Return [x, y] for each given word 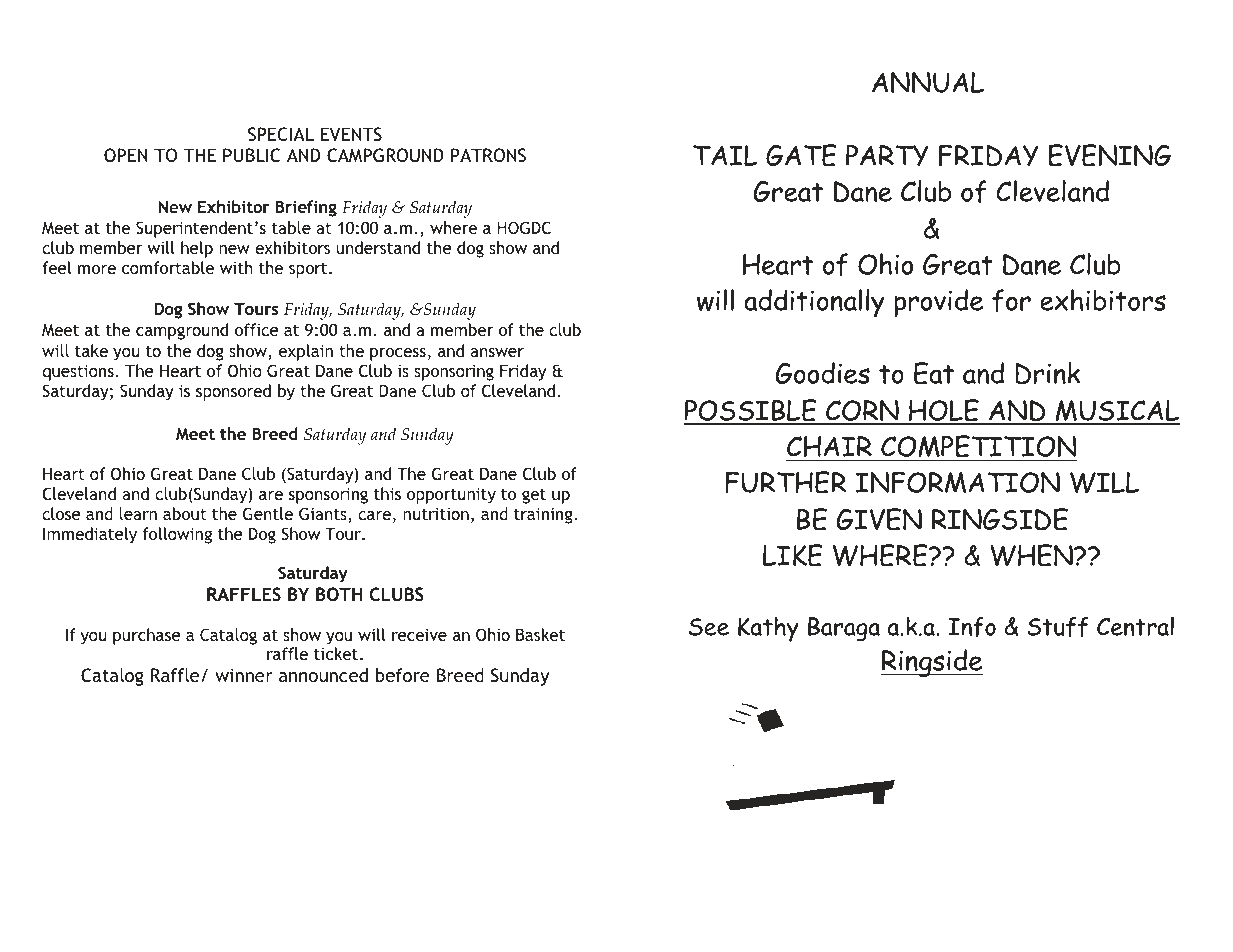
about [185, 513]
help [197, 249]
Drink [1047, 373]
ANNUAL [928, 82]
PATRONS [488, 155]
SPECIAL [281, 134]
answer [497, 352]
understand [378, 247]
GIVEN [879, 519]
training [544, 515]
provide [938, 303]
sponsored [233, 392]
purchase [147, 636]
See [709, 627]
